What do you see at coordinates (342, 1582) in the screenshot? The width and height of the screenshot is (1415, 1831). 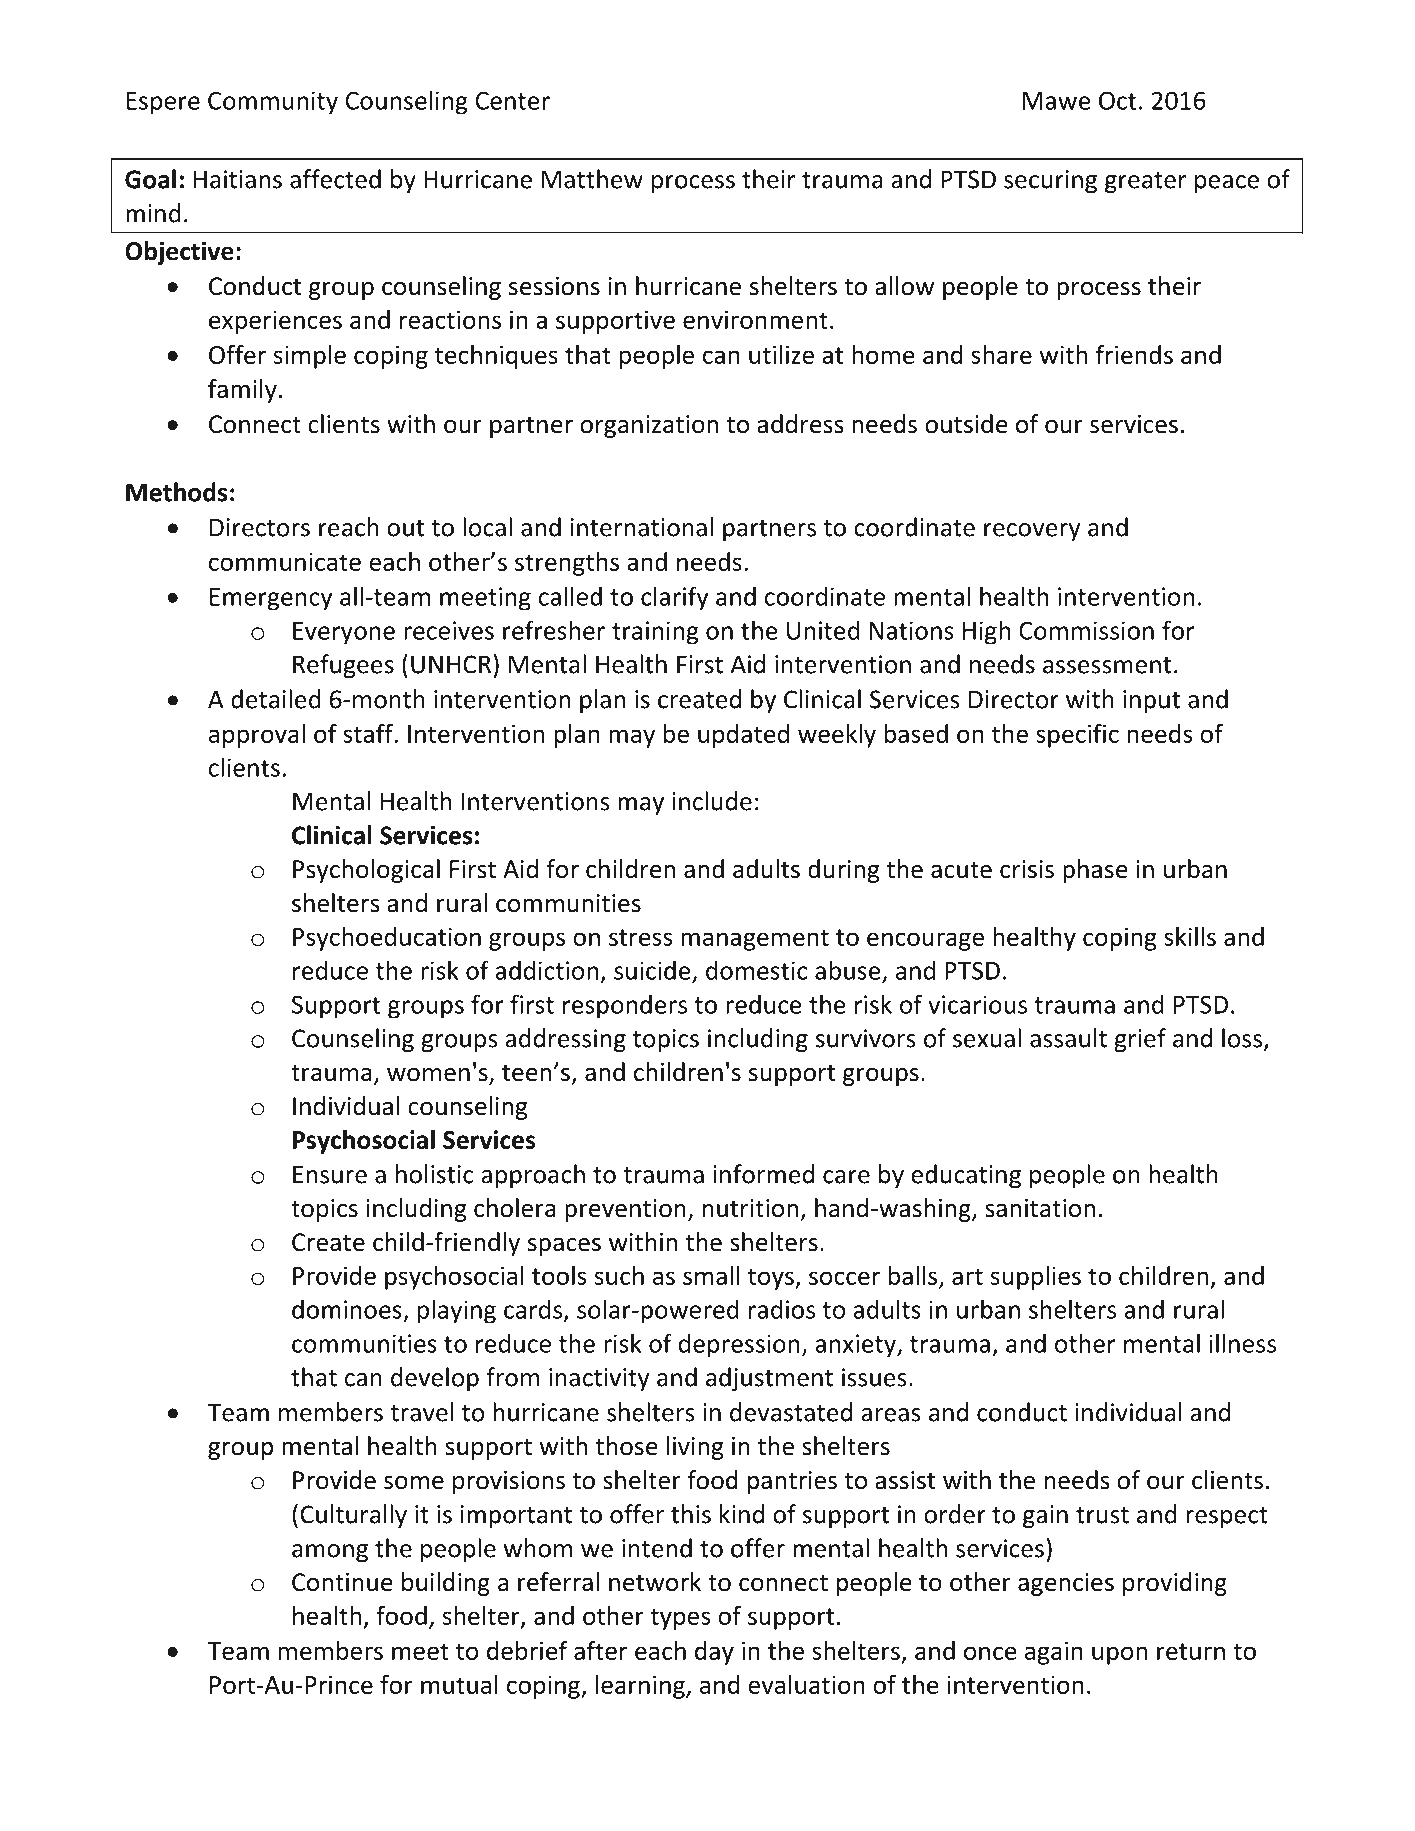 I see `Continue` at bounding box center [342, 1582].
